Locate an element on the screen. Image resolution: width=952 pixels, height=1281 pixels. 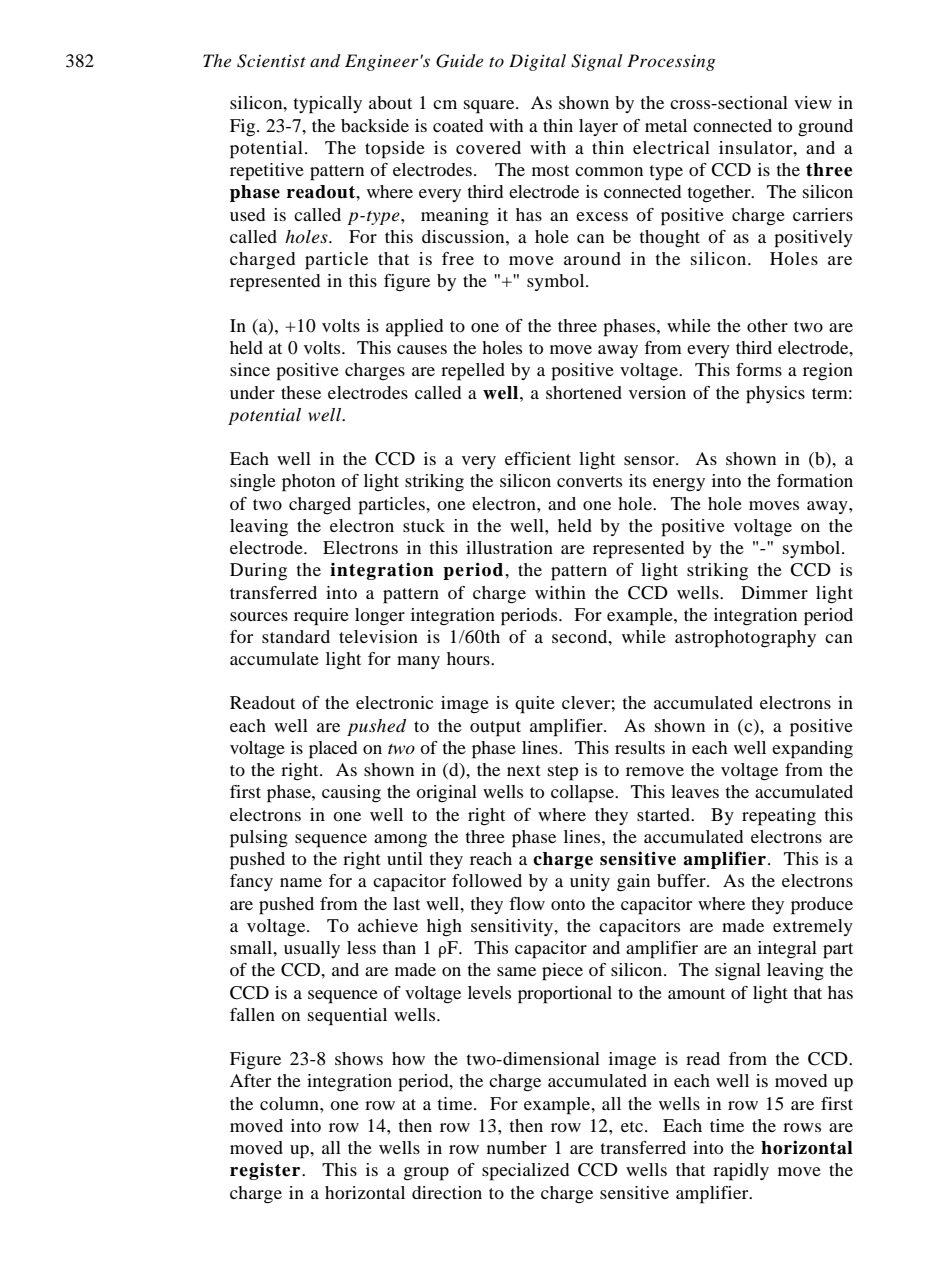
require is located at coordinates (321, 617).
